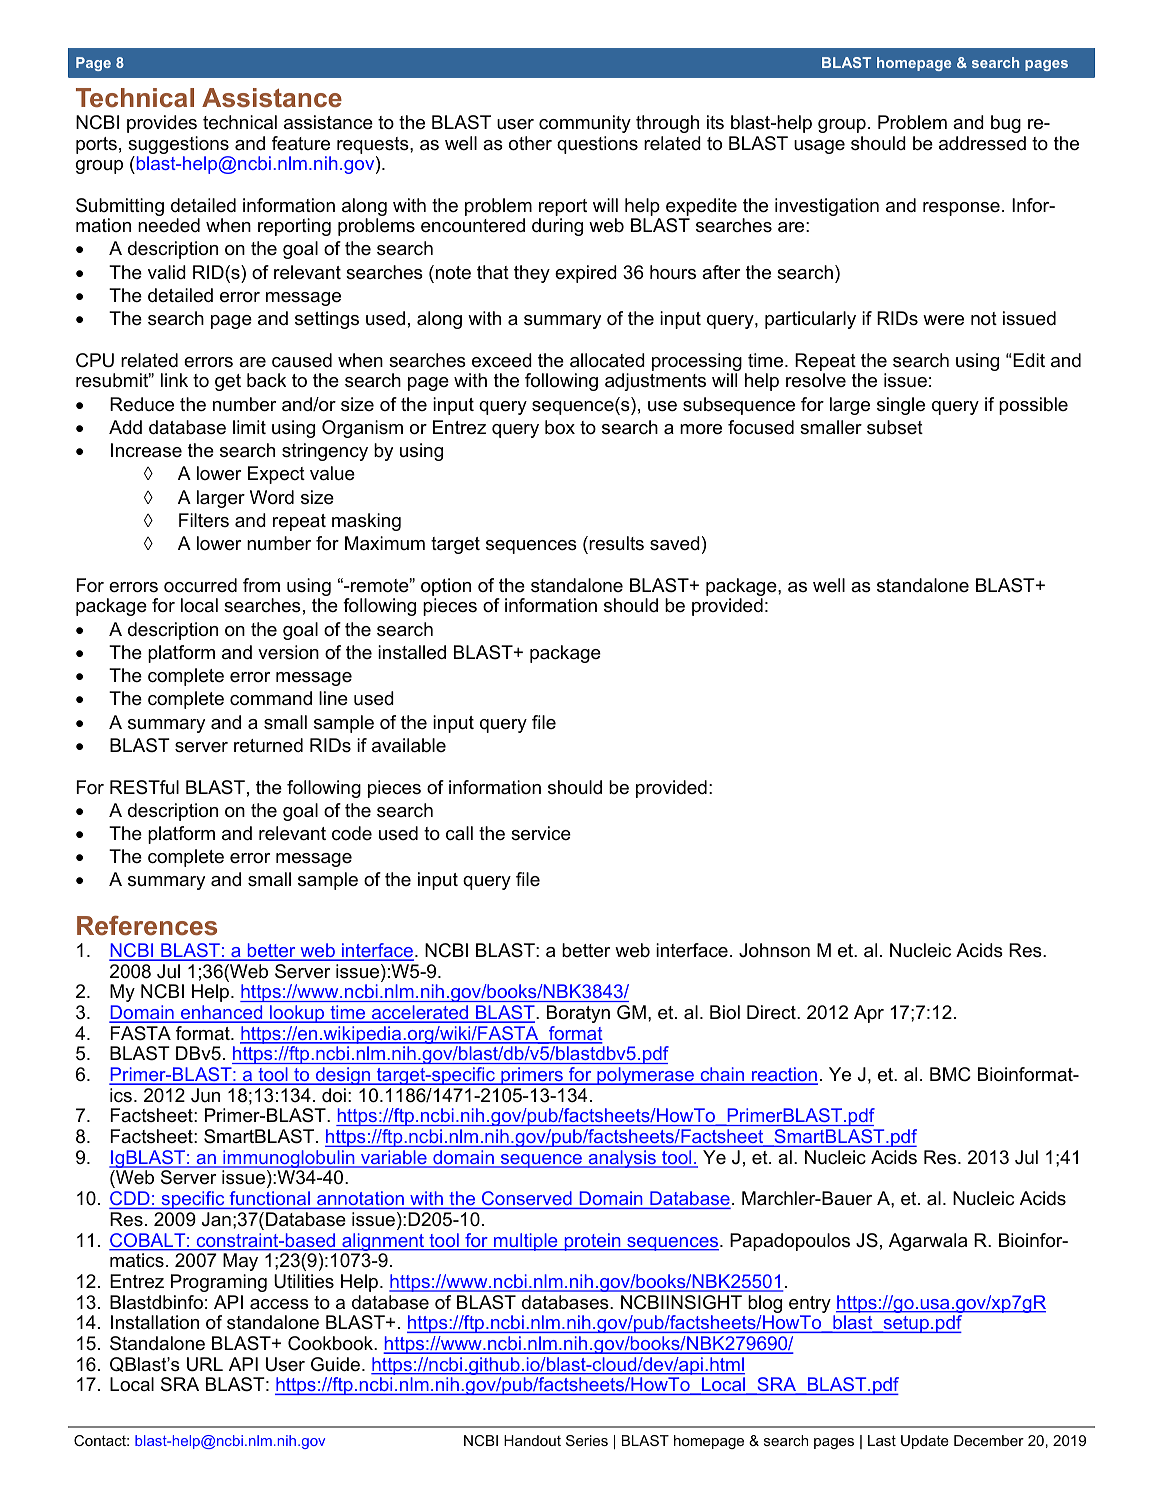  What do you see at coordinates (597, 145) in the page?
I see `questions` at bounding box center [597, 145].
